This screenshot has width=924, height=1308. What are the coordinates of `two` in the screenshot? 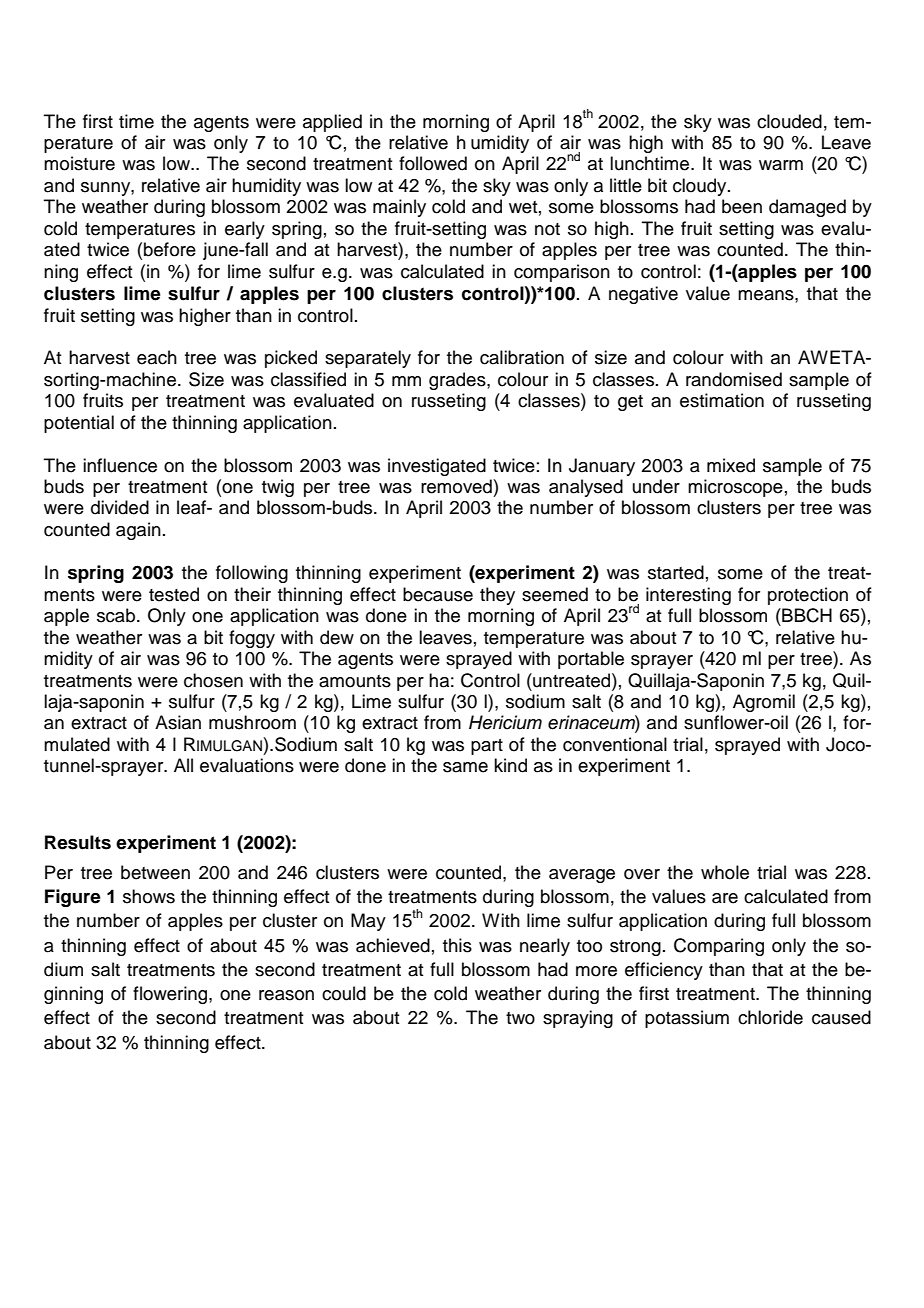 It's located at (520, 1018).
